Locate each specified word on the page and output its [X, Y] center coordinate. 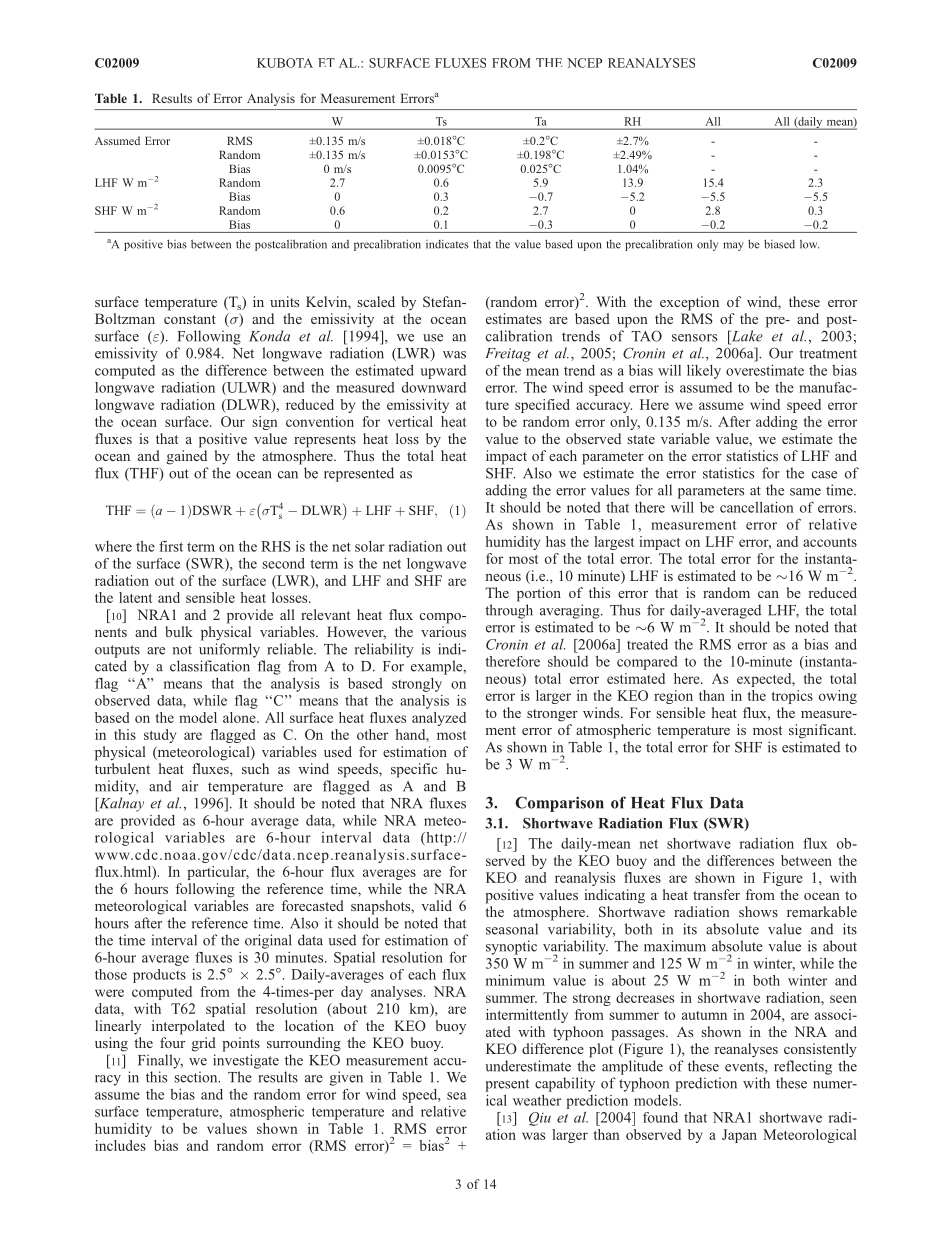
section [197, 1077]
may [733, 246]
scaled [376, 301]
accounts [830, 542]
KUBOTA [285, 63]
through [509, 611]
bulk [179, 631]
